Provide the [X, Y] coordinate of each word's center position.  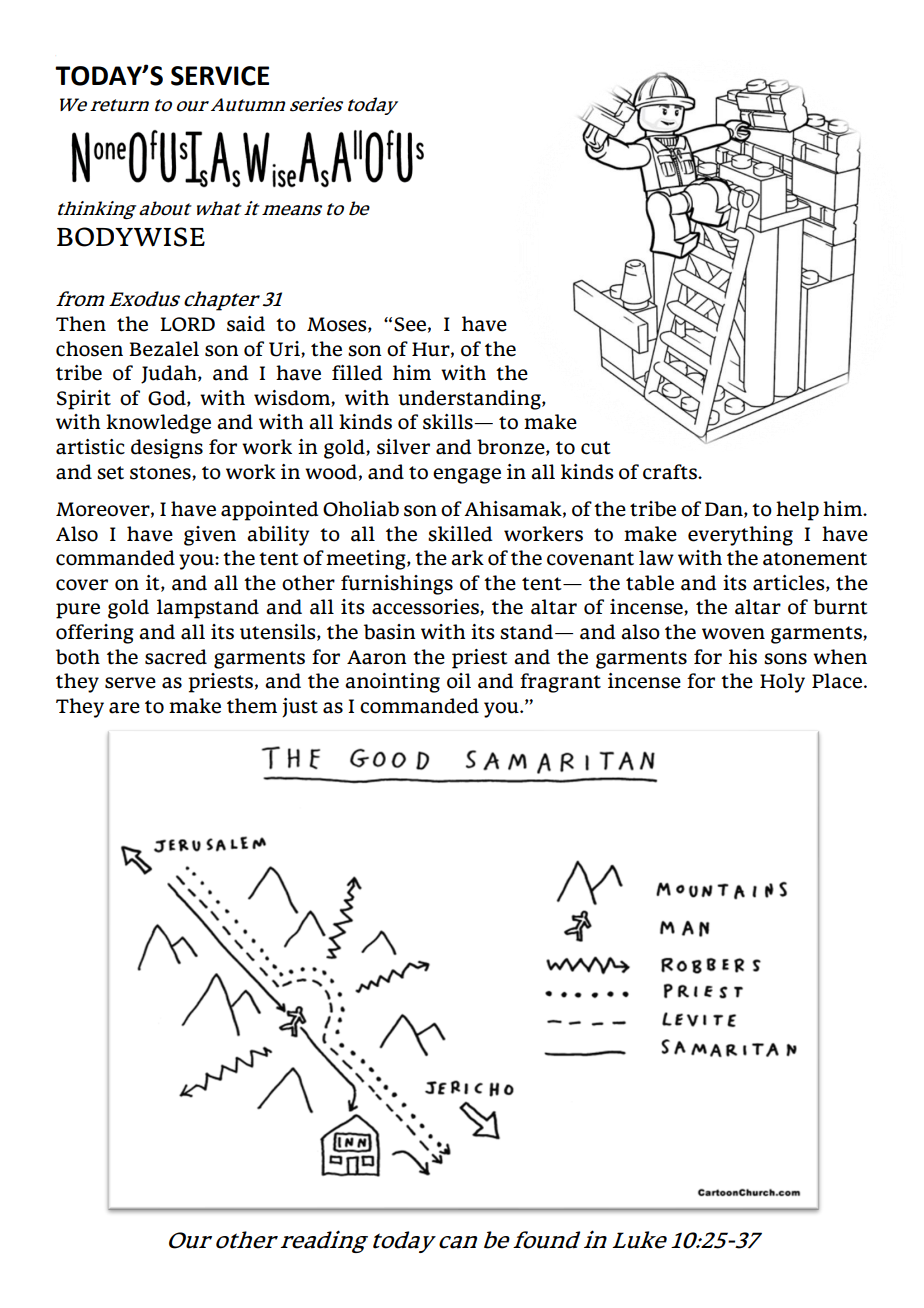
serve [130, 683]
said [246, 324]
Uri [285, 349]
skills [449, 422]
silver [403, 447]
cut [596, 448]
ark [467, 558]
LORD [187, 324]
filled [357, 373]
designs [167, 449]
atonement [815, 559]
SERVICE [220, 76]
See [410, 324]
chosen [89, 349]
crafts [671, 472]
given [210, 536]
